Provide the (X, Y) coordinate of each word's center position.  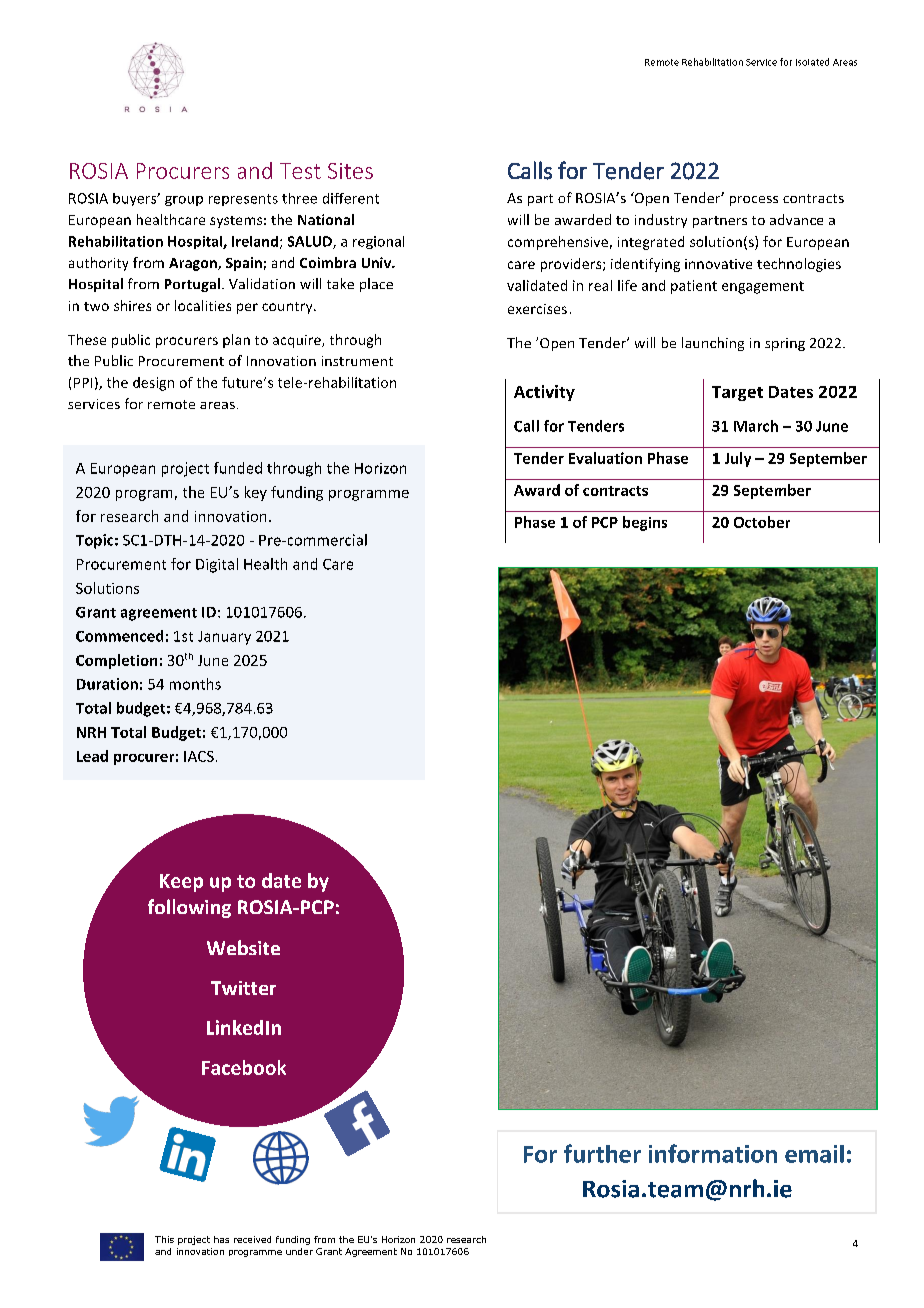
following (189, 908)
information (713, 1153)
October (762, 522)
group (184, 201)
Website (243, 947)
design (153, 384)
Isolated (812, 62)
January (224, 638)
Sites (350, 171)
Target (737, 393)
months (195, 684)
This (164, 1239)
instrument (357, 361)
